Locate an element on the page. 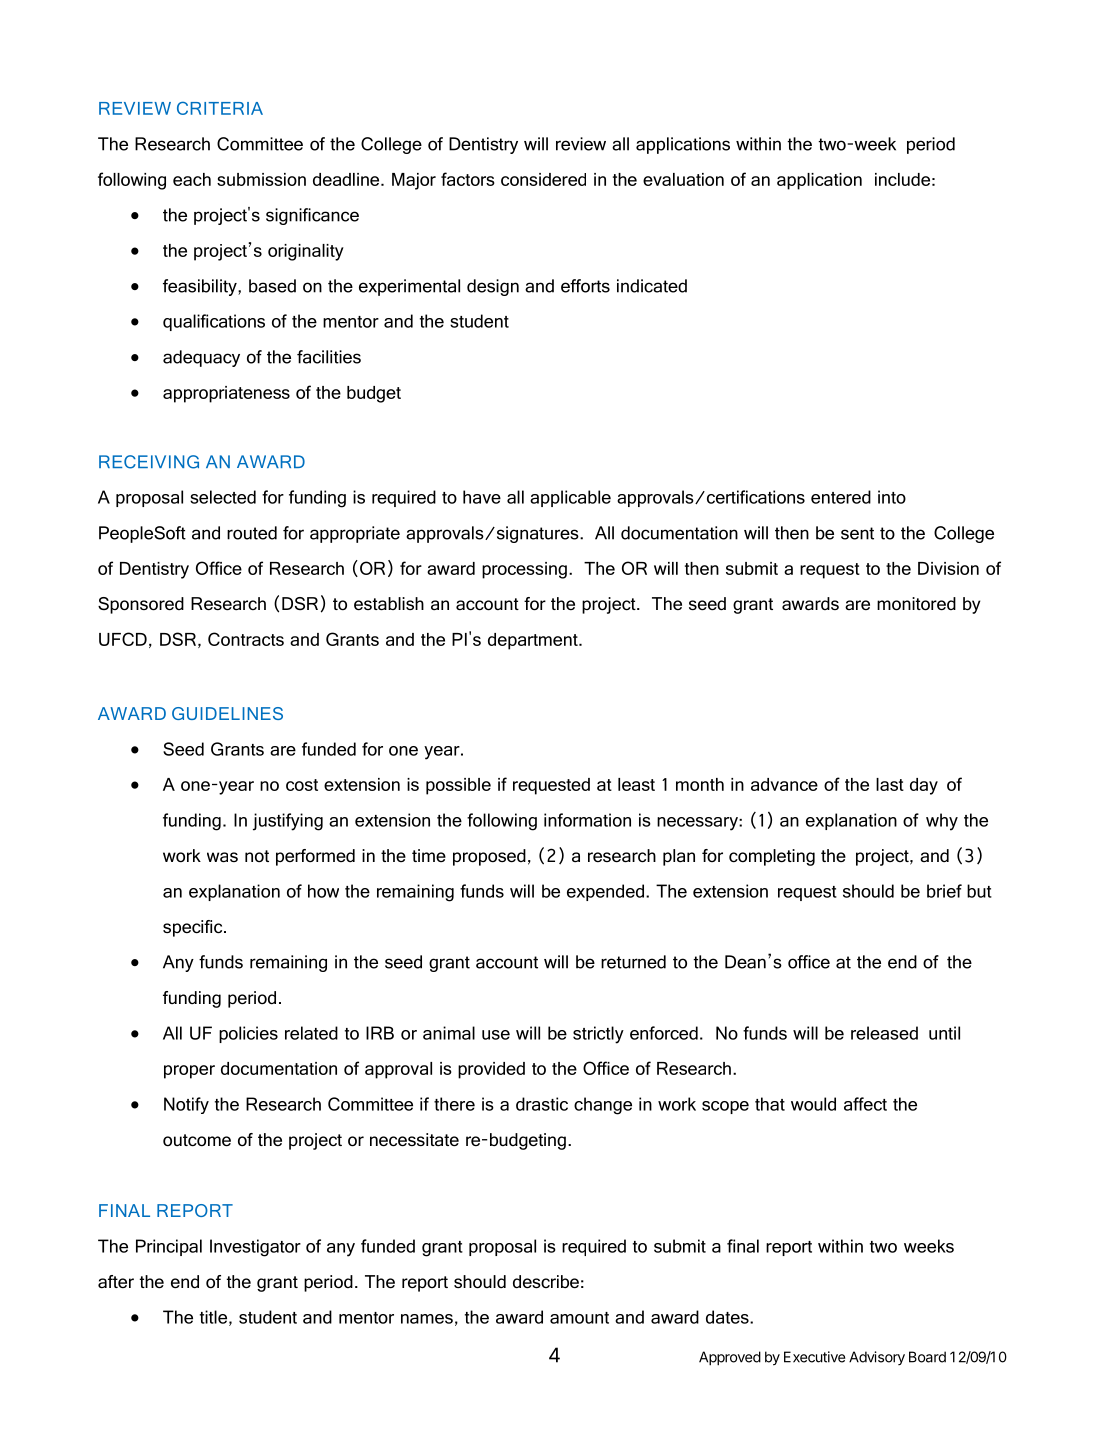 Image resolution: width=1107 pixels, height=1432 pixels. CRITERIA is located at coordinates (220, 108).
